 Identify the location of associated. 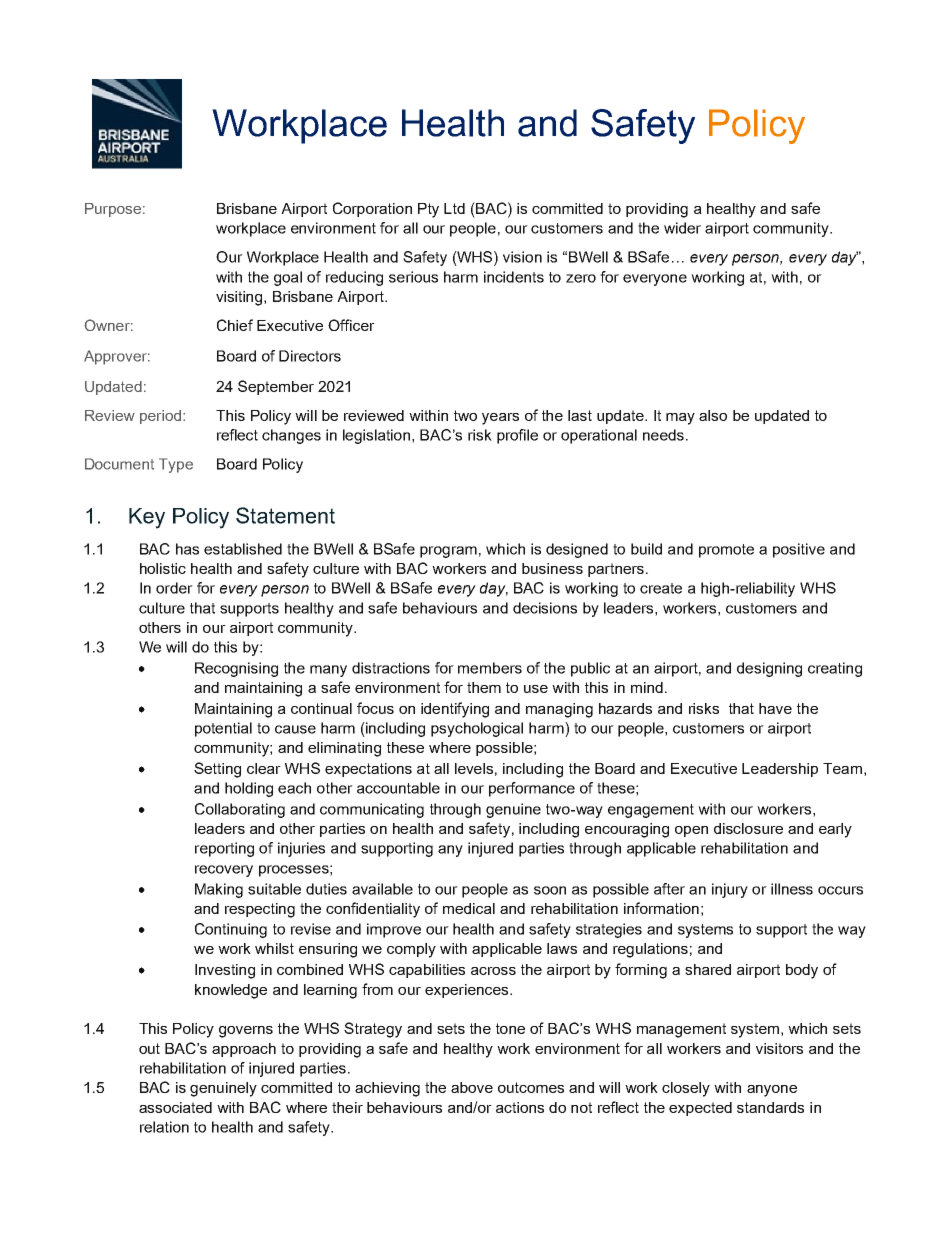
(175, 1107).
